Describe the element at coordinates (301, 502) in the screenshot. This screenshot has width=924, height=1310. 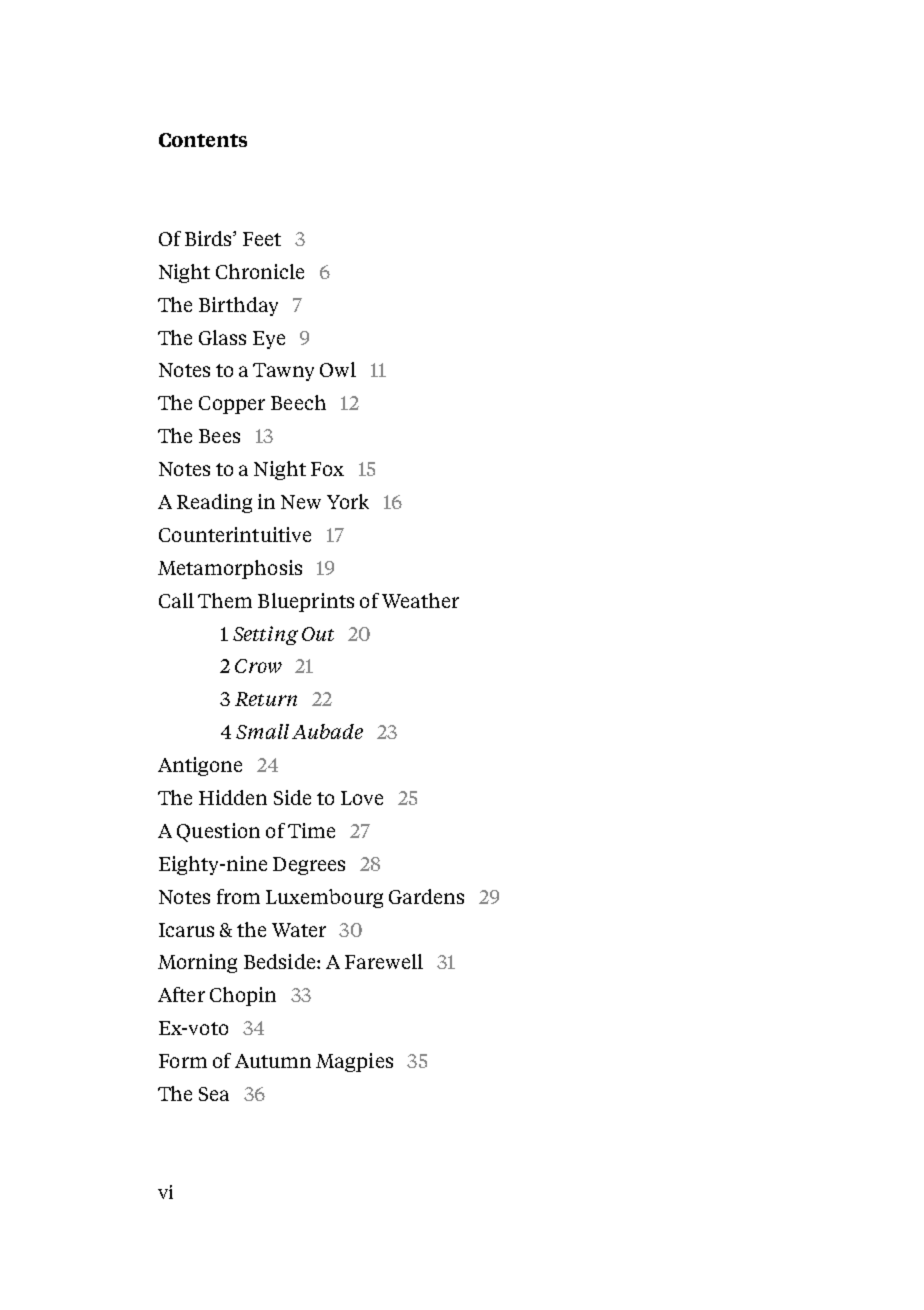
I see `New` at that location.
